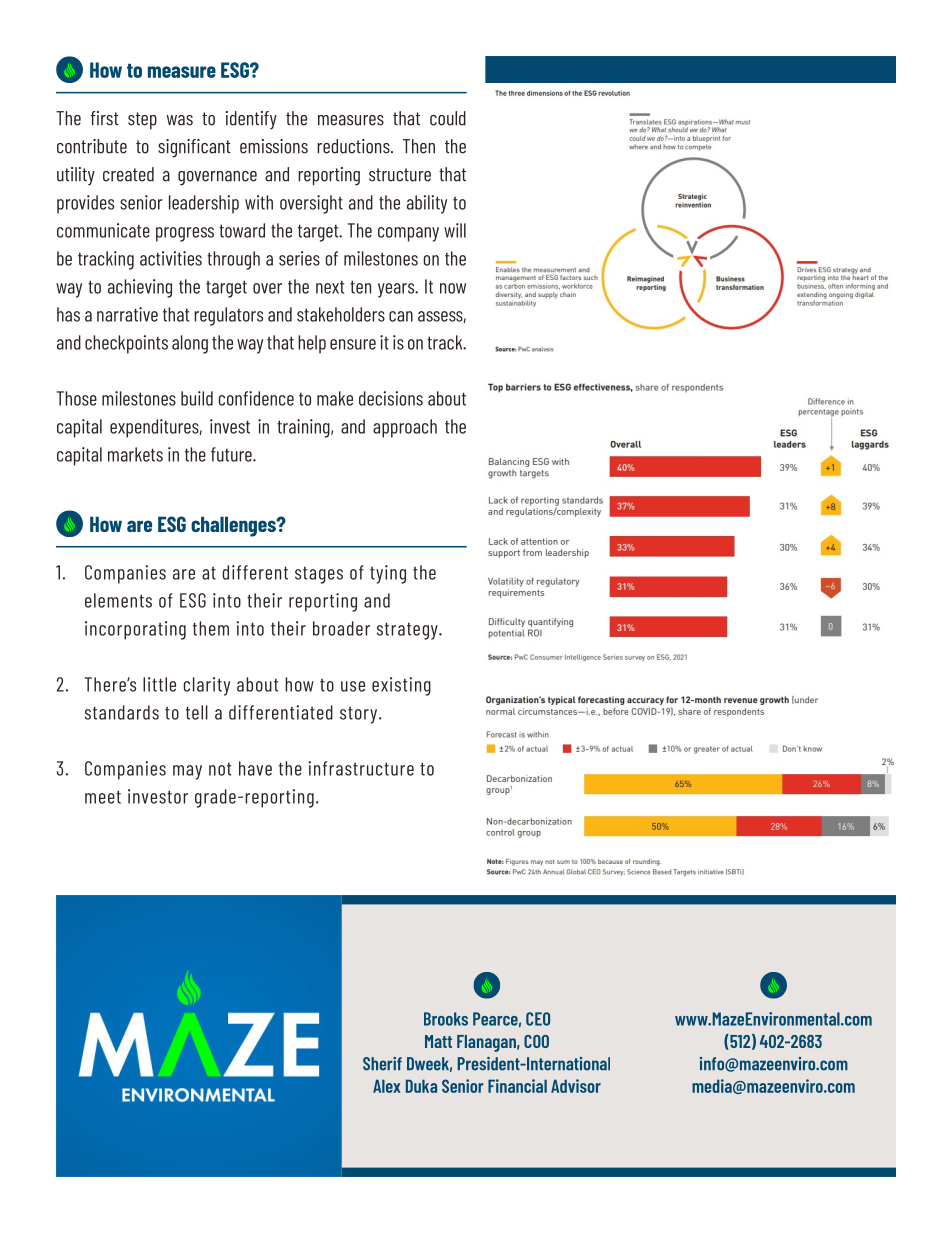 This page has width=952, height=1233. I want to click on created, so click(128, 174).
